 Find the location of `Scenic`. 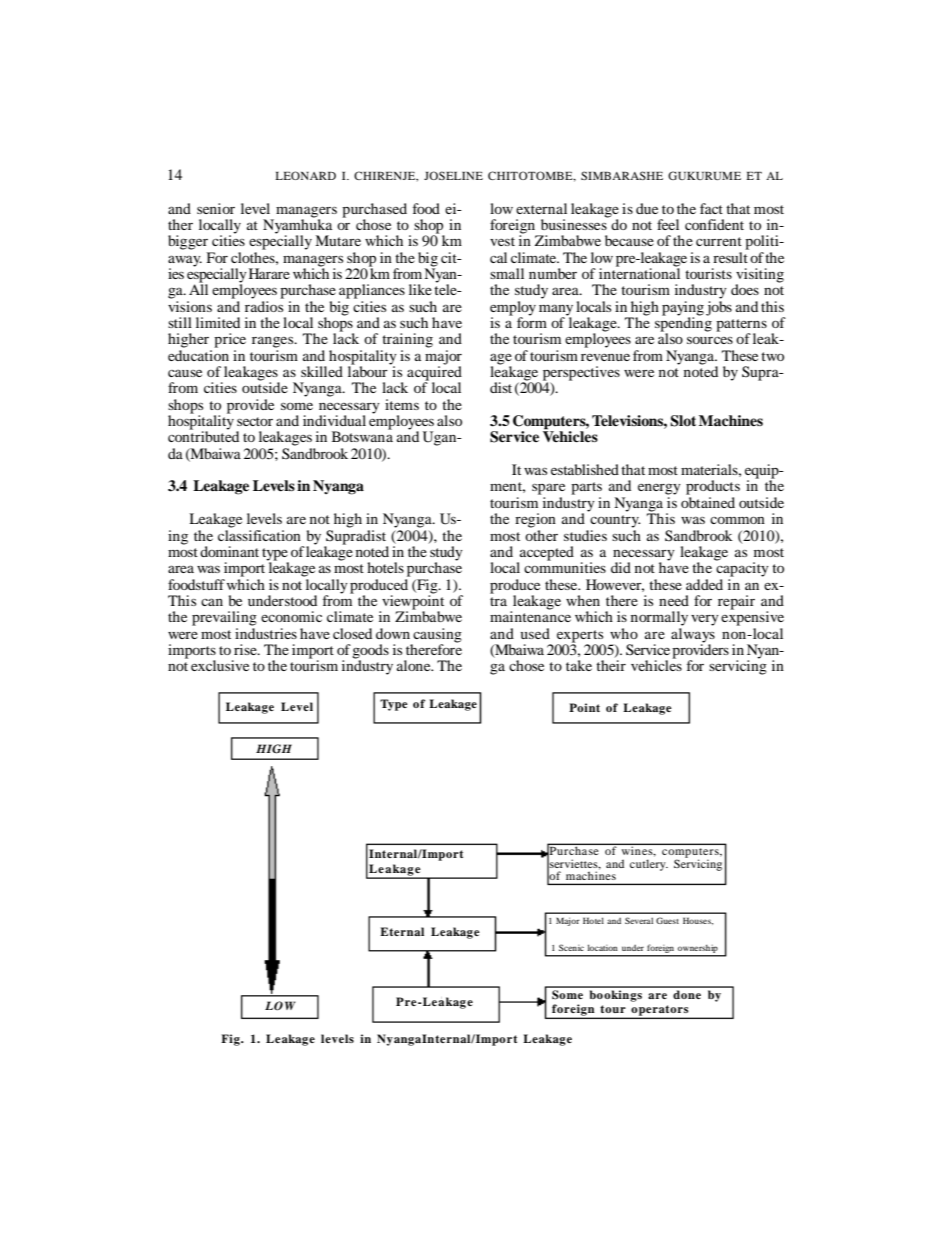

Scenic is located at coordinates (571, 947).
